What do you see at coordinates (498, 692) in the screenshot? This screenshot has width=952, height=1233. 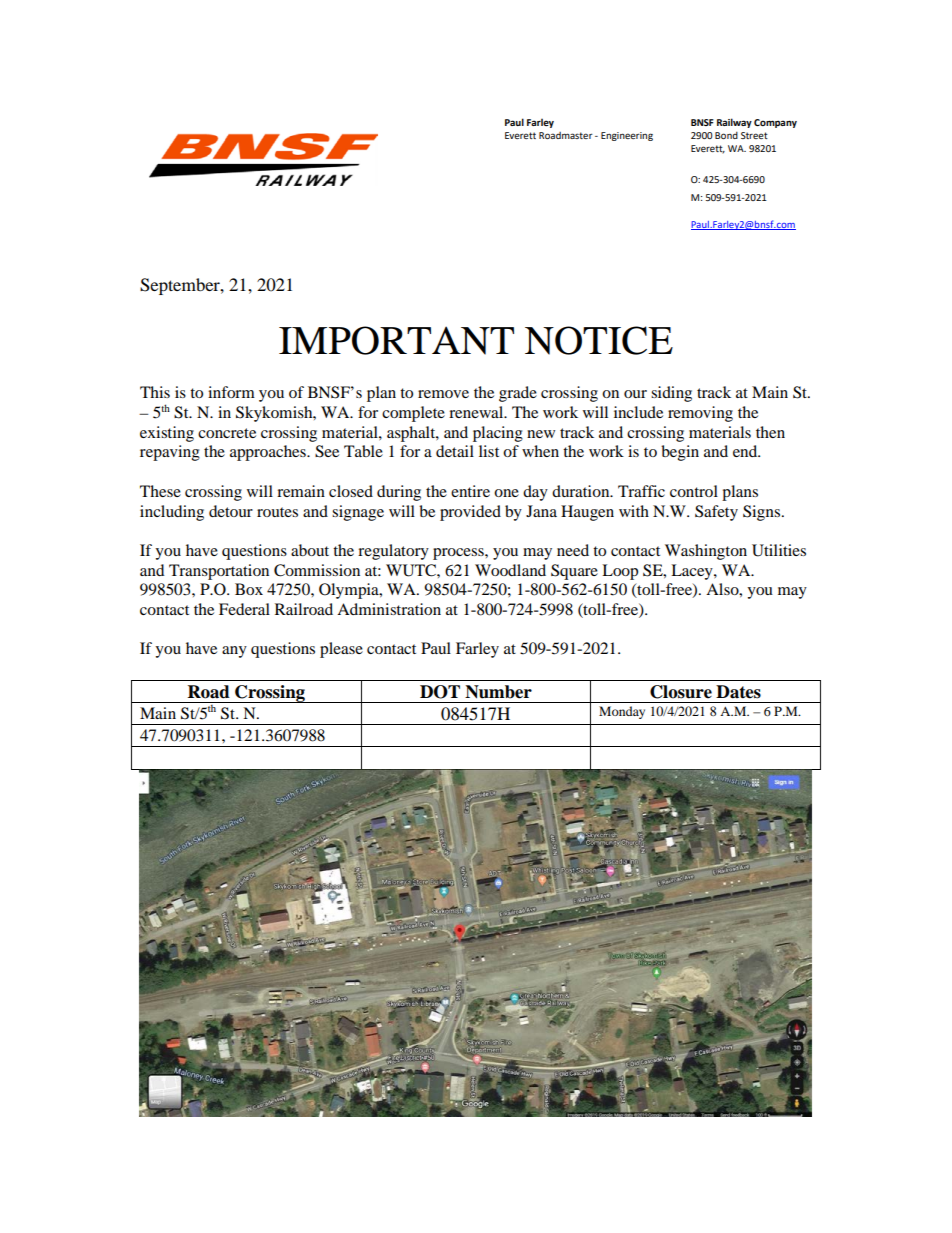 I see `Number` at bounding box center [498, 692].
